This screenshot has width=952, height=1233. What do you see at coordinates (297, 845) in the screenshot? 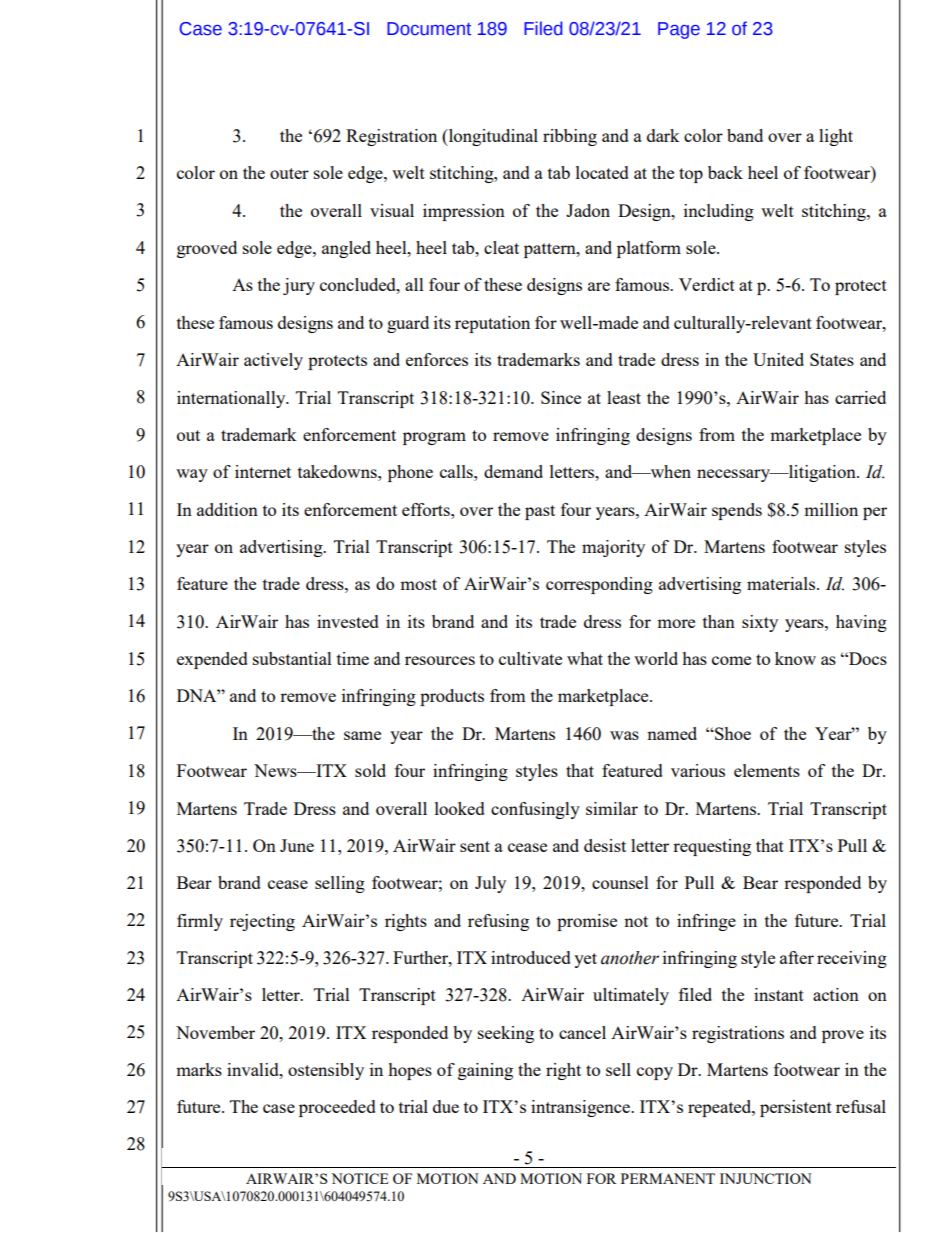
I see `June` at bounding box center [297, 845].
